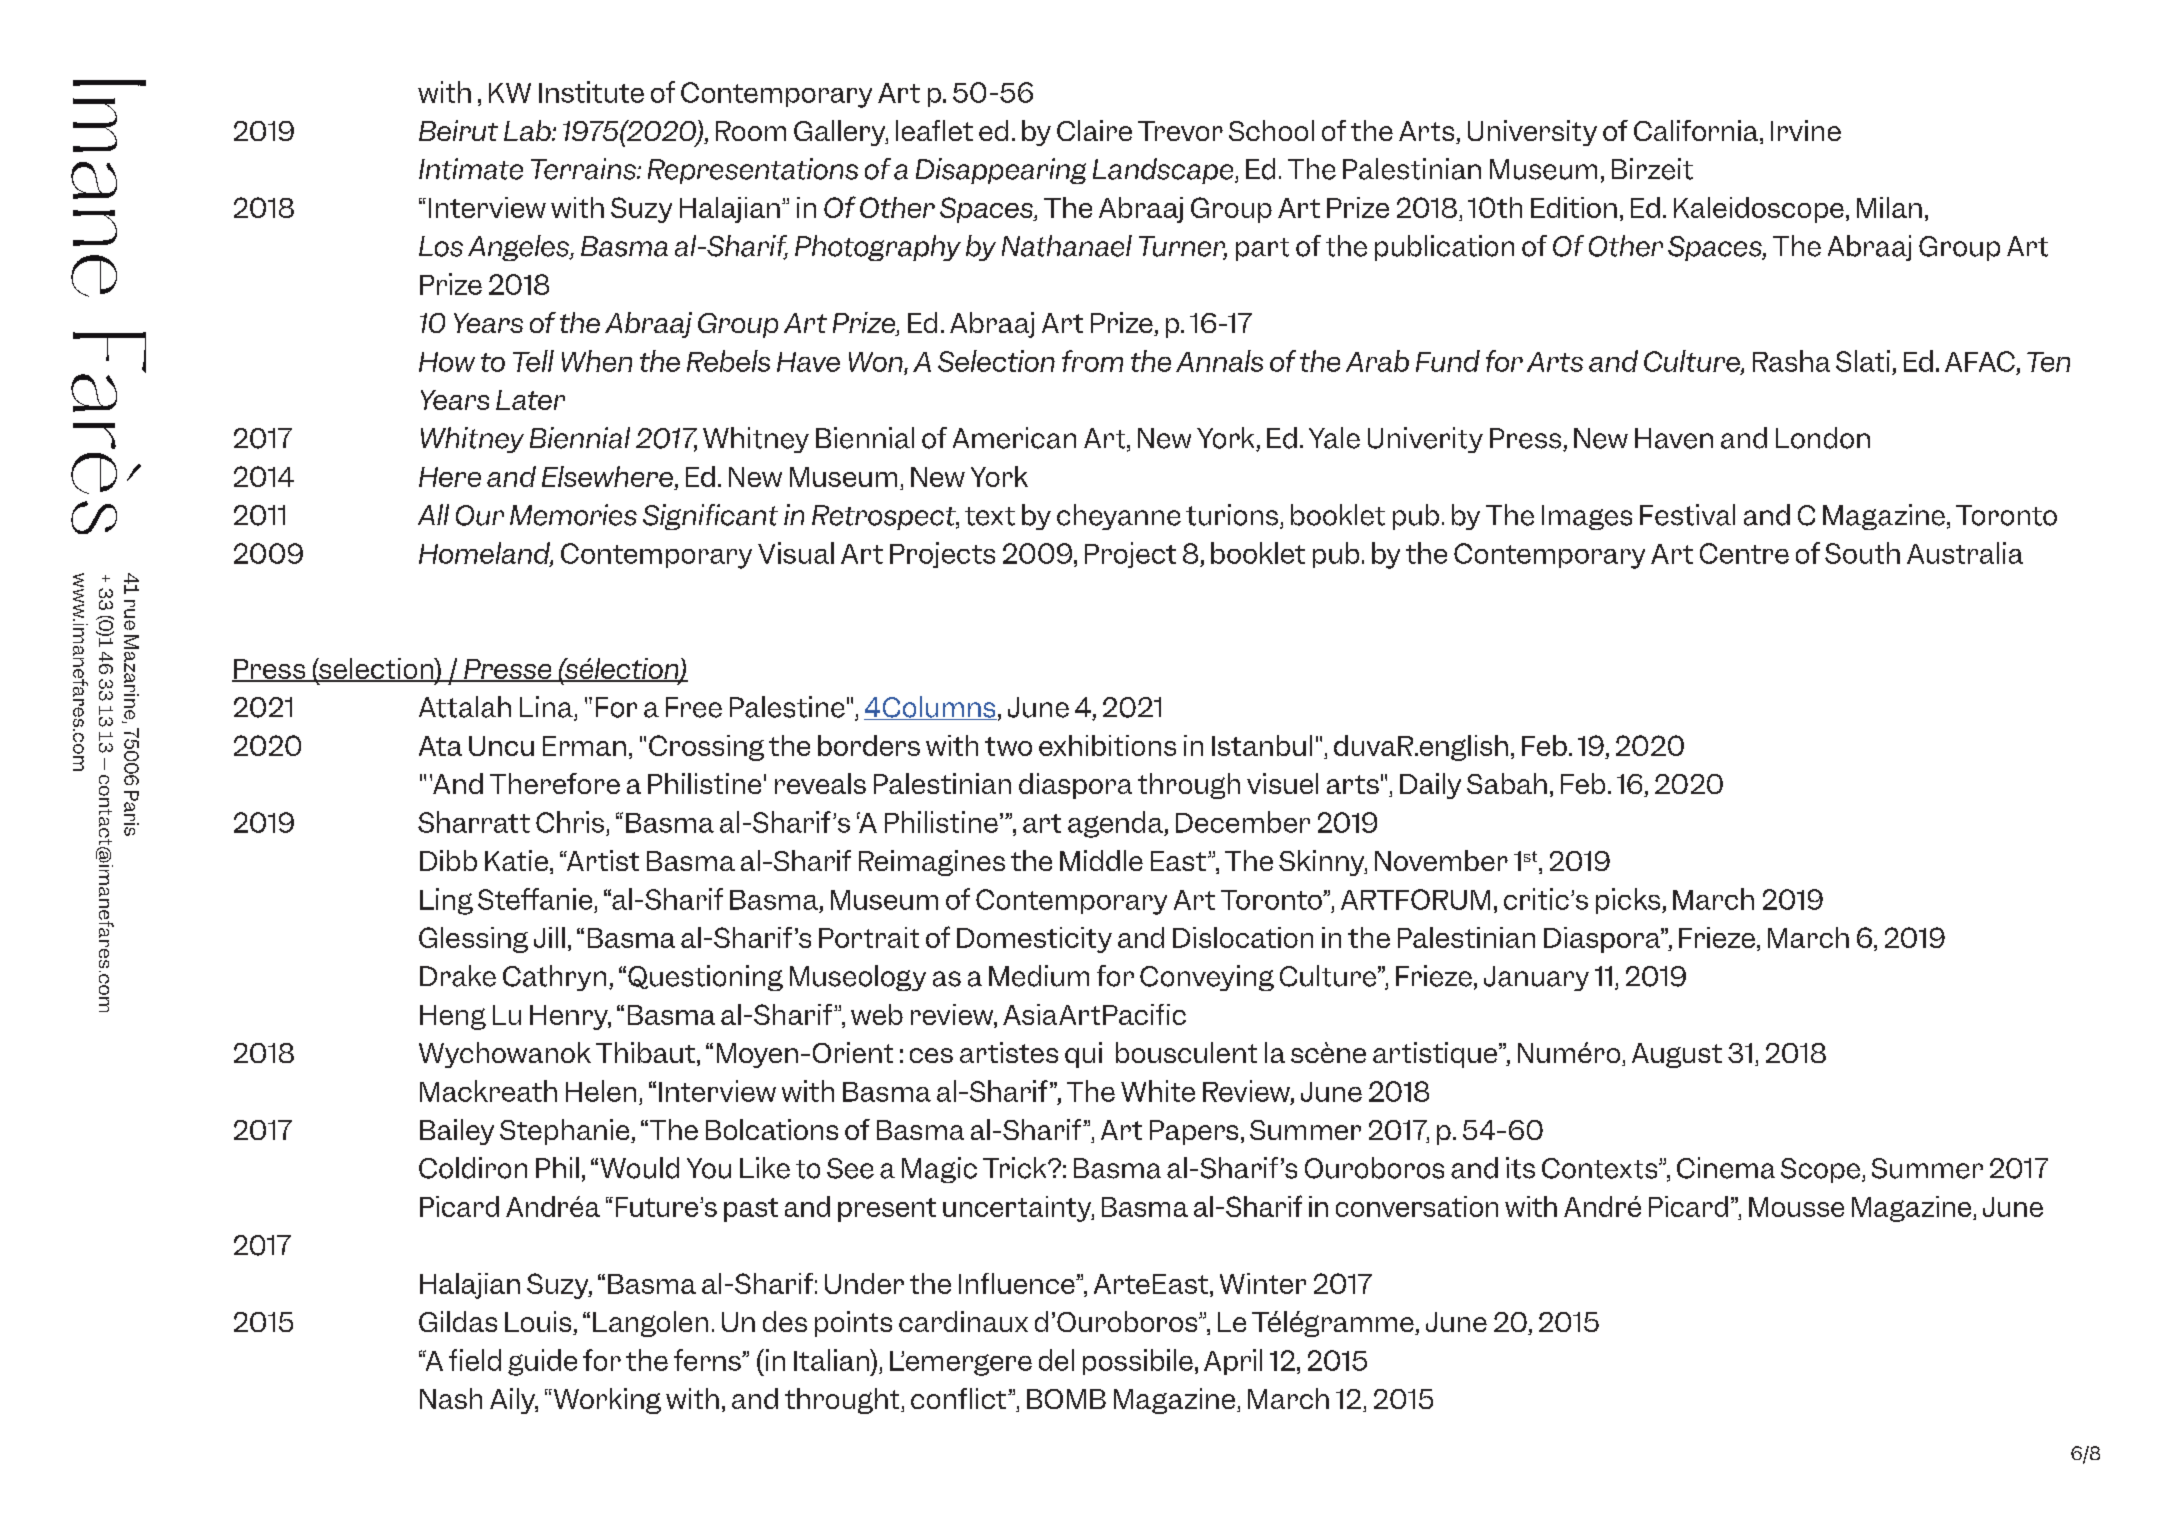 The image size is (2174, 1537). I want to click on Later, so click(530, 400).
